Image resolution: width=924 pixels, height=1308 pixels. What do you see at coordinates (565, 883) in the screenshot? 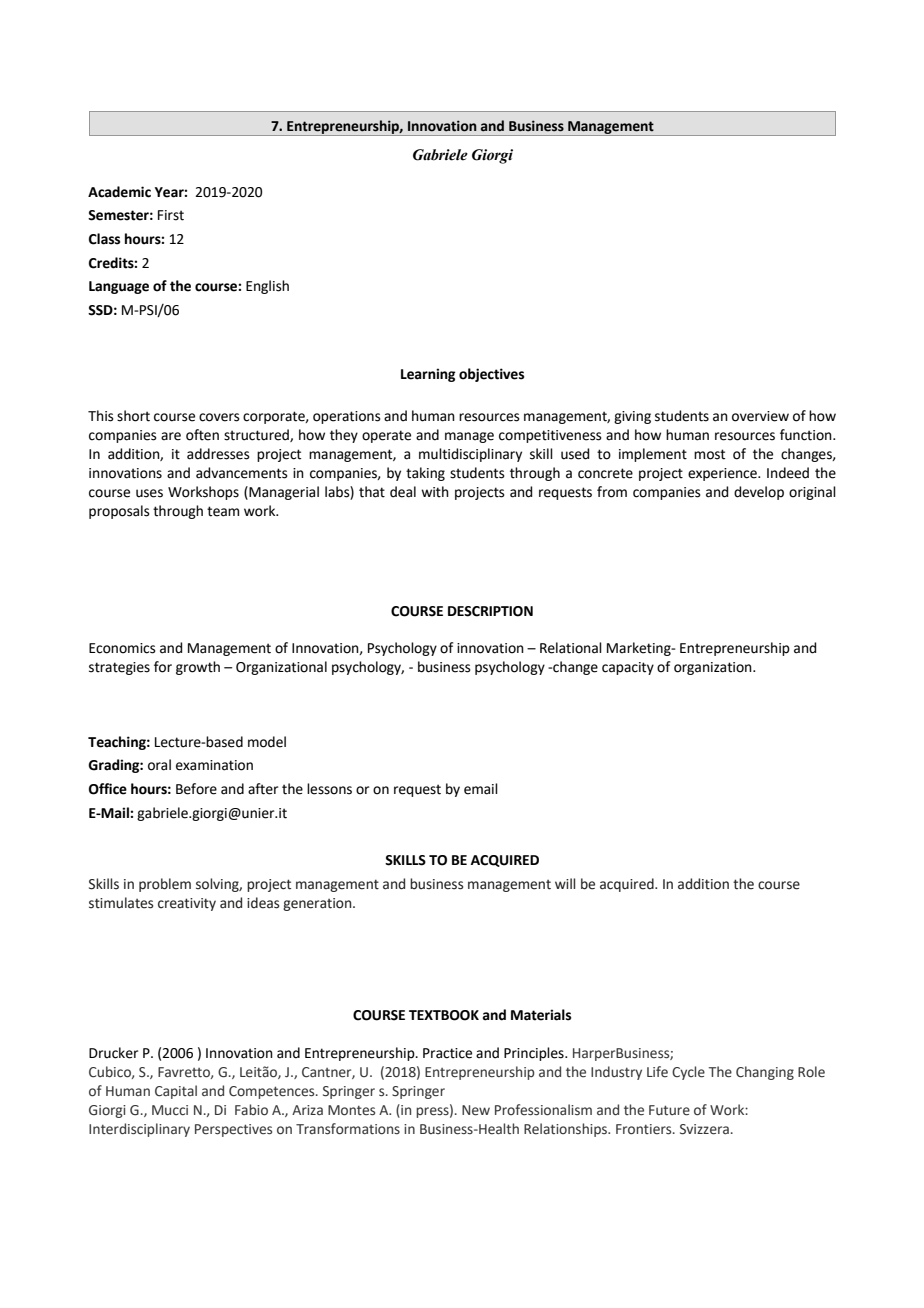
I see `will` at bounding box center [565, 883].
